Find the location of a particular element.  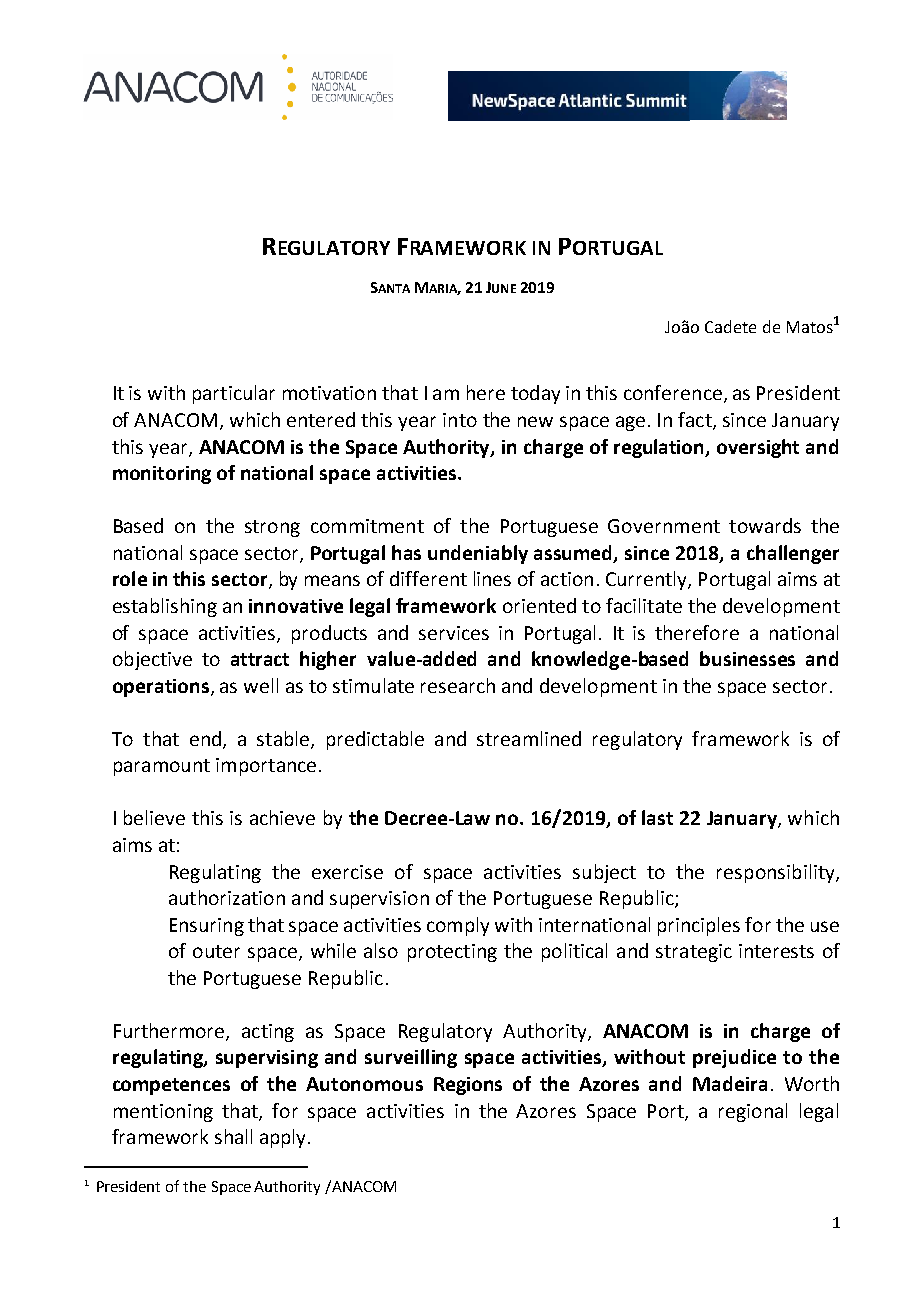

into is located at coordinates (460, 420).
